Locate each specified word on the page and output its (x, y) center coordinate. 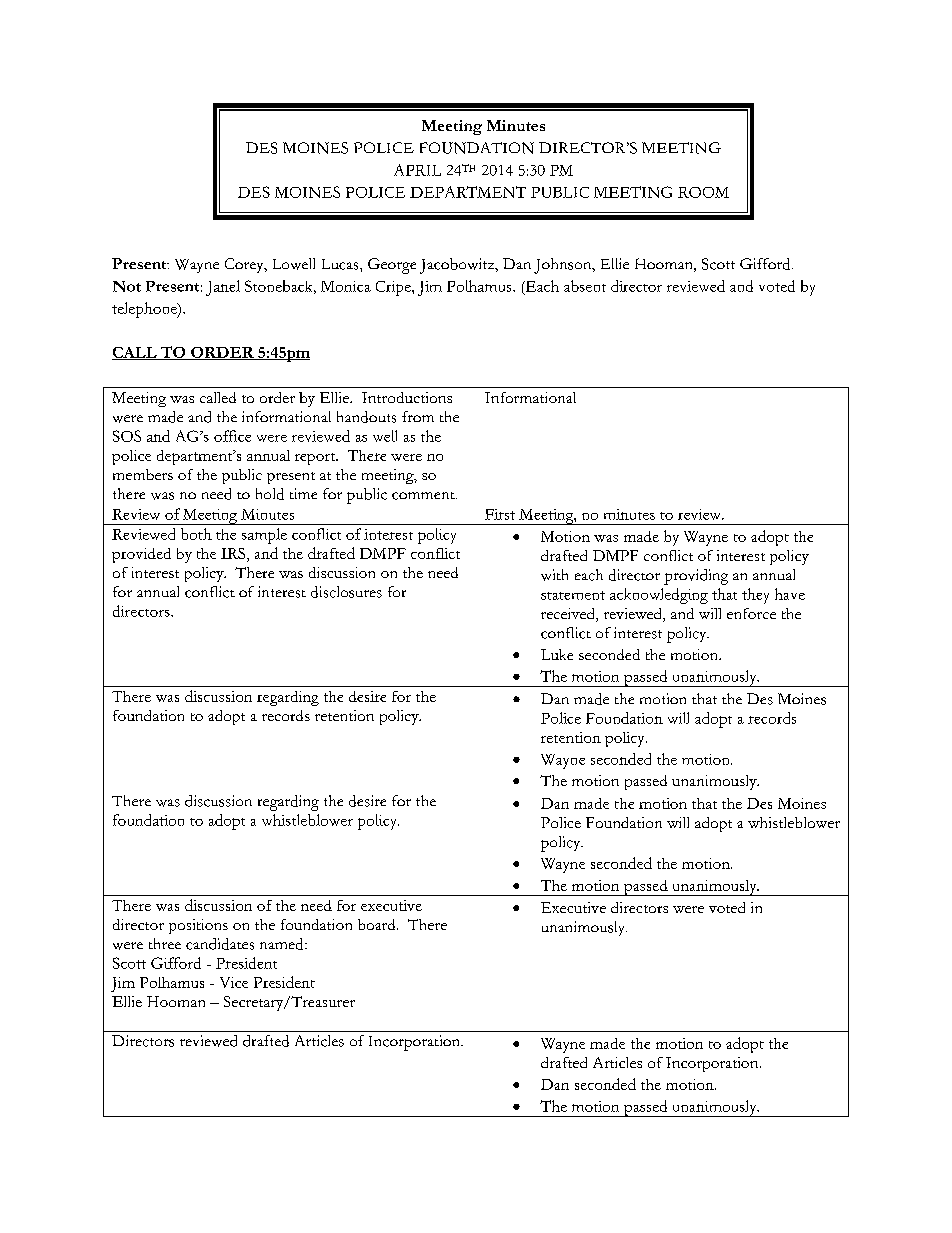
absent (585, 286)
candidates (220, 944)
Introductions (407, 397)
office (232, 436)
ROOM (703, 192)
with (554, 575)
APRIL (417, 170)
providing (696, 577)
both (196, 534)
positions (198, 926)
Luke (557, 654)
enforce (751, 613)
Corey (245, 265)
